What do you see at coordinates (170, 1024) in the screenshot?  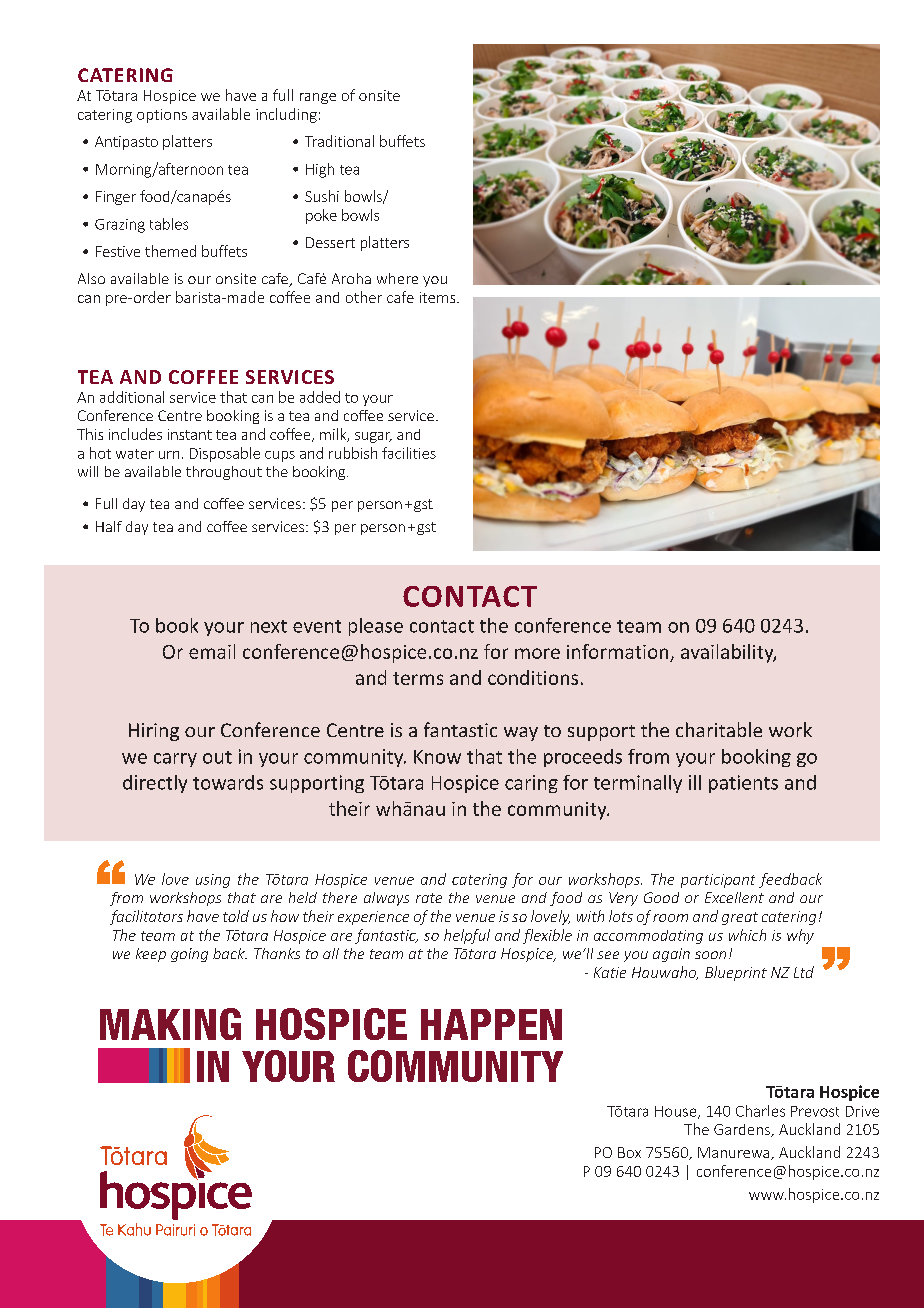 I see `MAKING` at bounding box center [170, 1024].
